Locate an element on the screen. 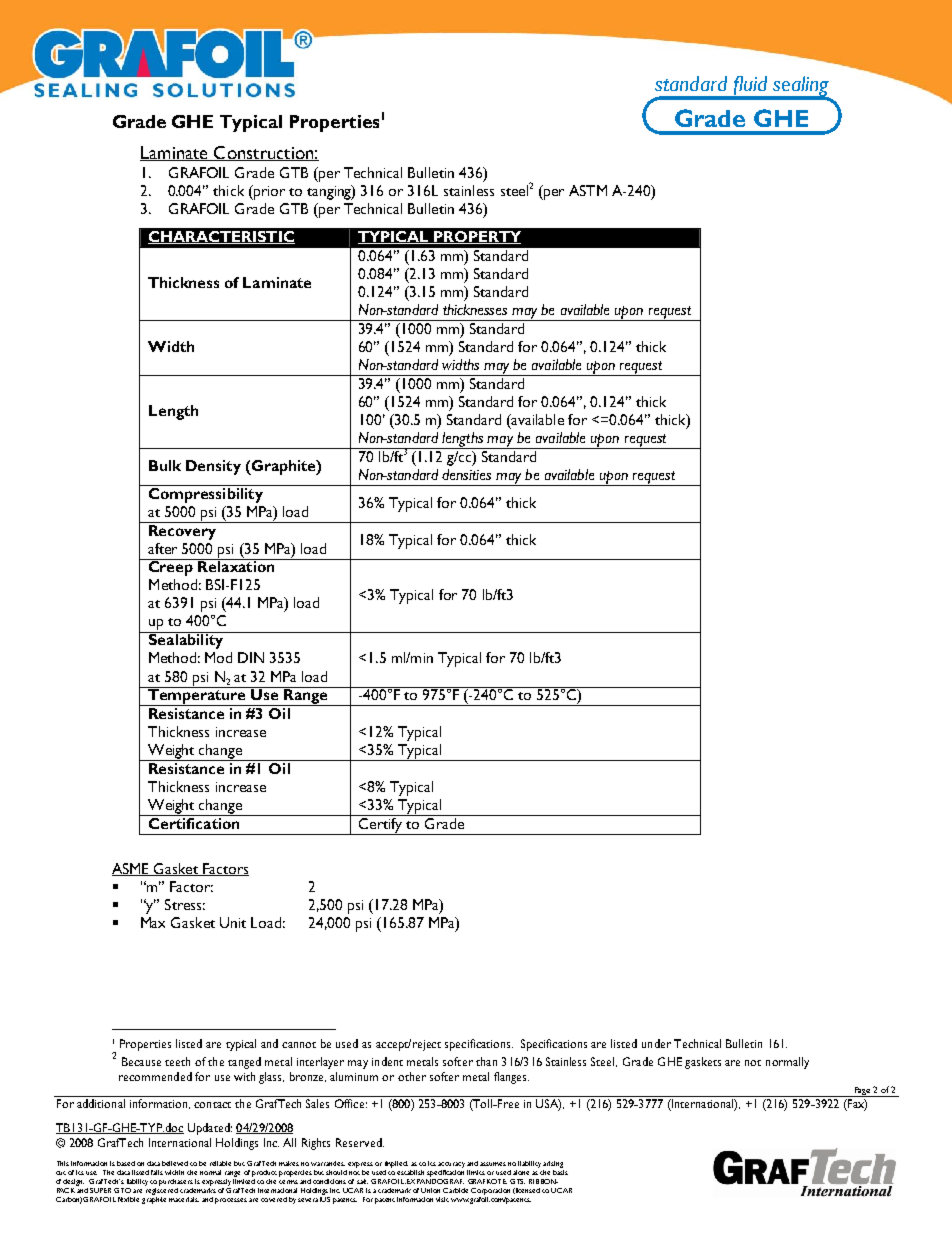 This screenshot has width=952, height=1233. CHARACTERISTIC is located at coordinates (221, 237).
